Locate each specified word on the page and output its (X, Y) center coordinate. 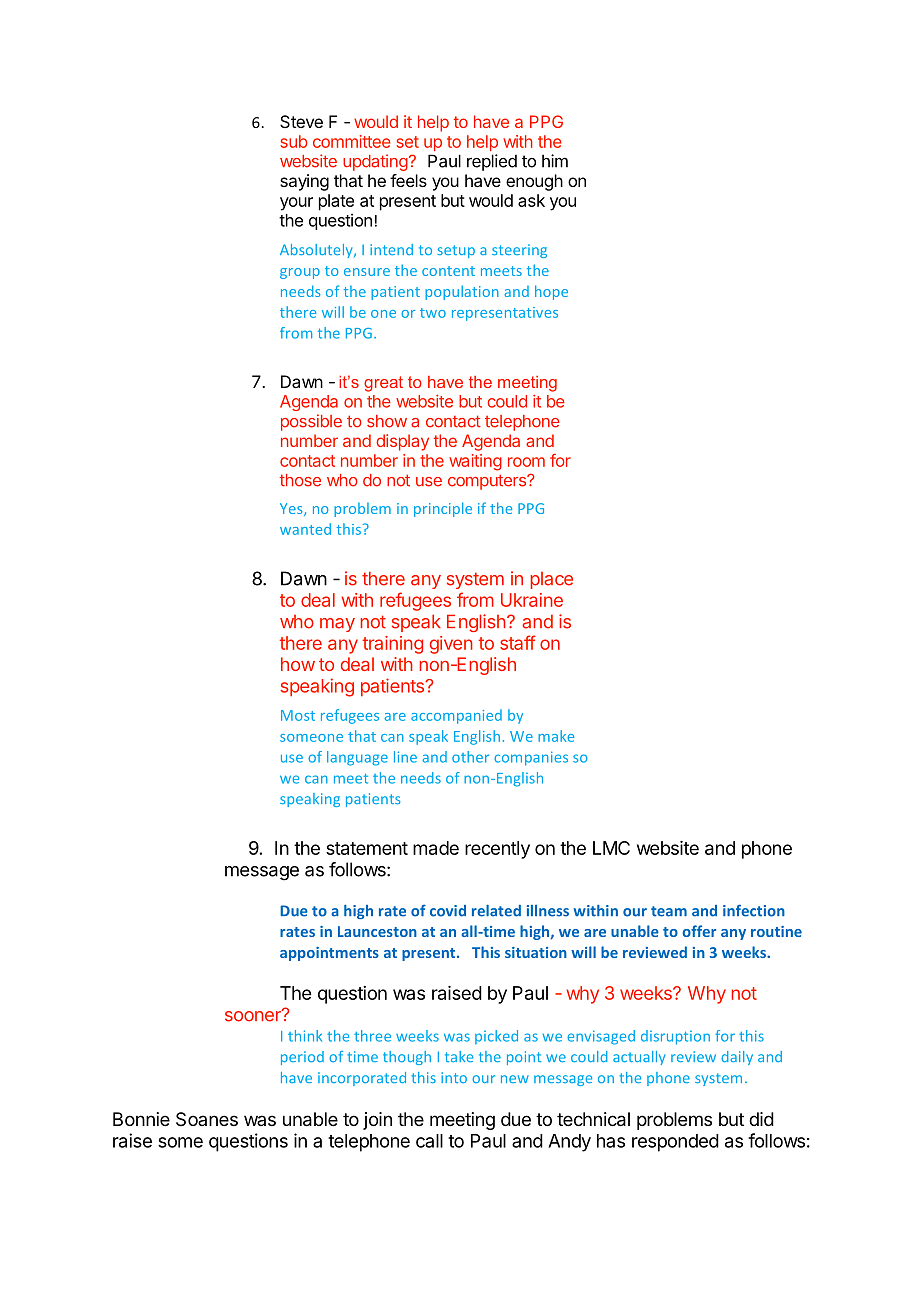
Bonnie (141, 1119)
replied (492, 162)
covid (448, 911)
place (551, 580)
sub (294, 141)
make (556, 736)
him (555, 161)
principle (443, 509)
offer (699, 931)
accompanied (456, 716)
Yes (292, 509)
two (433, 313)
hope (551, 292)
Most (298, 715)
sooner (254, 1015)
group (300, 273)
